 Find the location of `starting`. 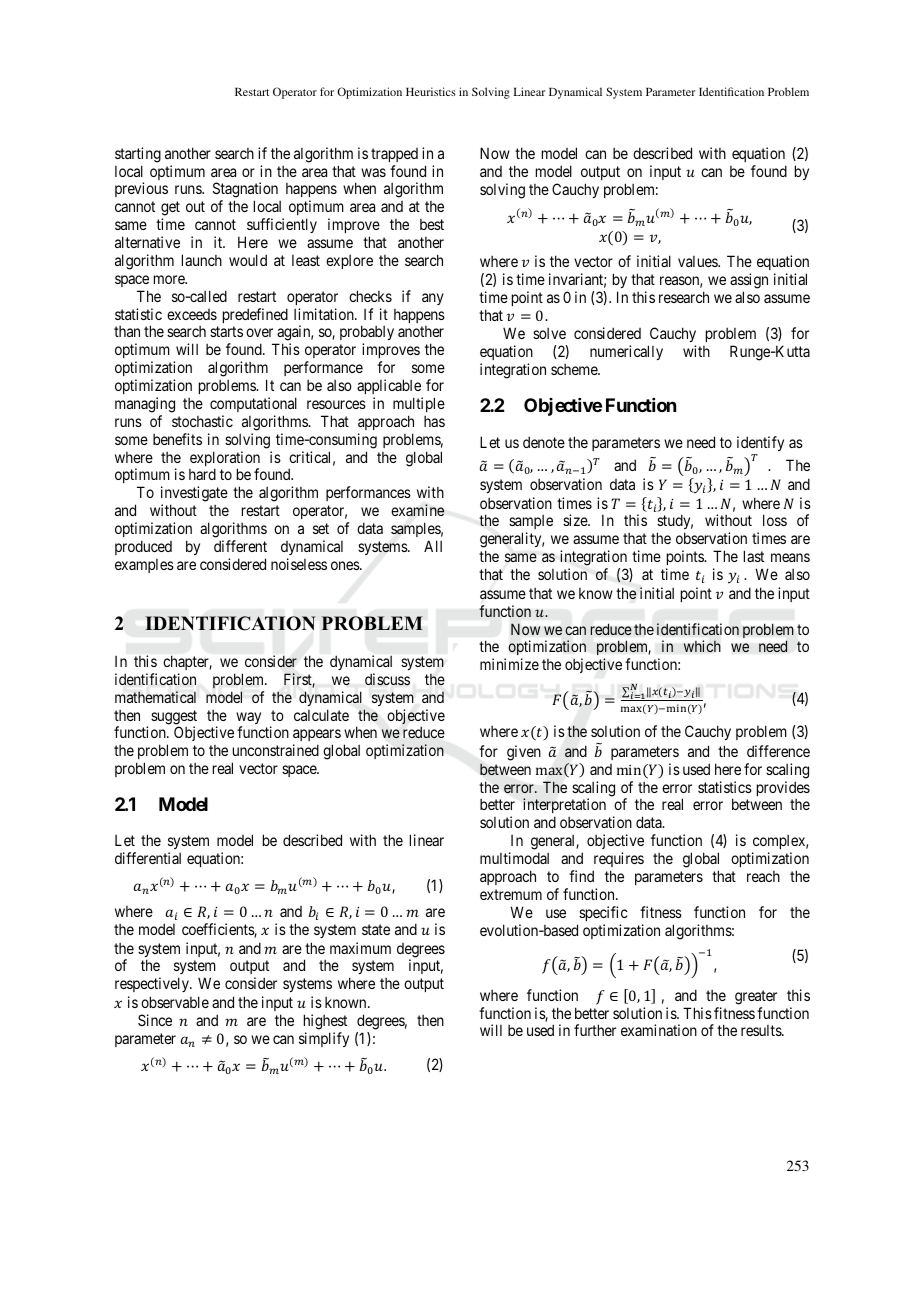

starting is located at coordinates (138, 155).
